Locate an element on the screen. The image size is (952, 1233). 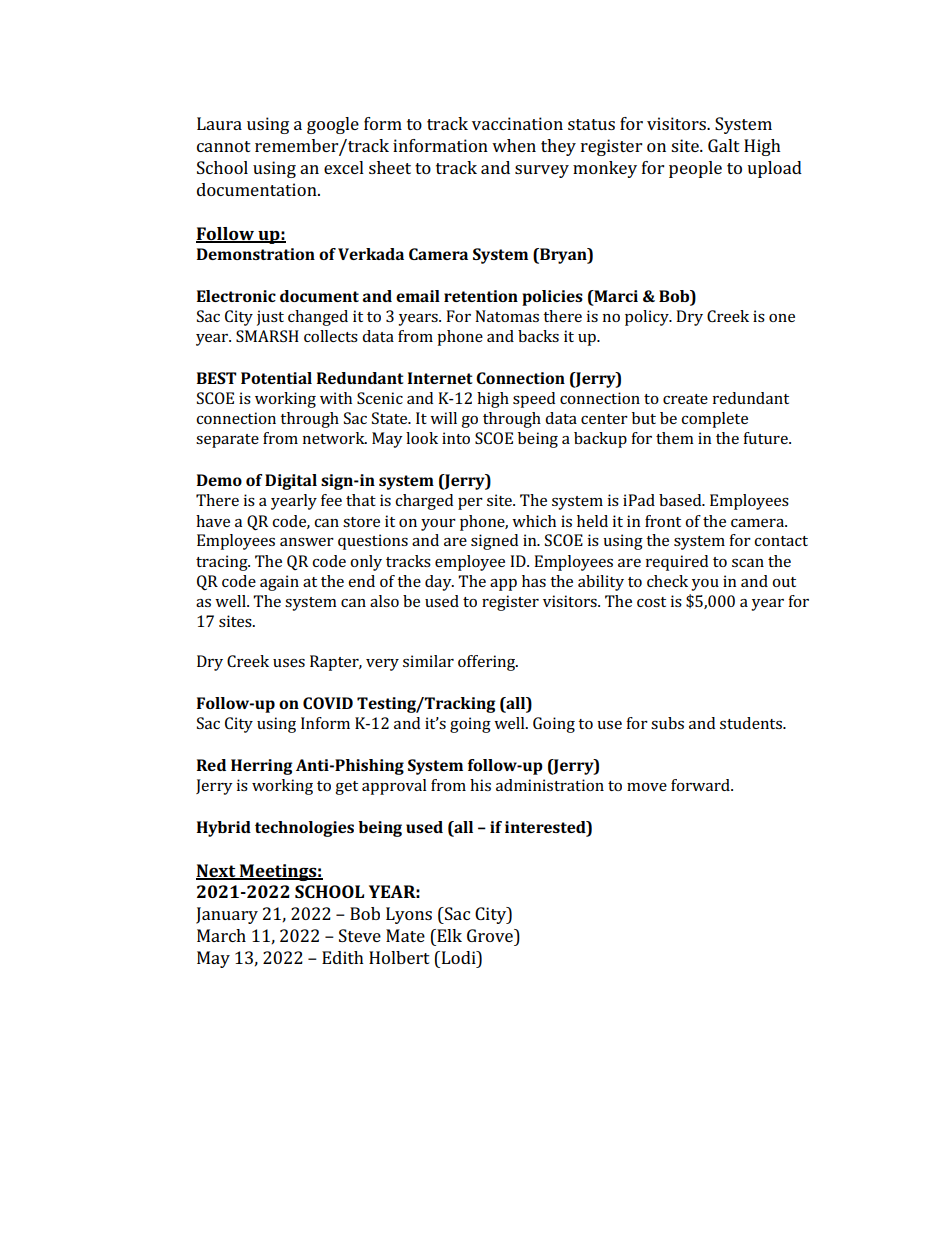
Galt is located at coordinates (724, 145).
